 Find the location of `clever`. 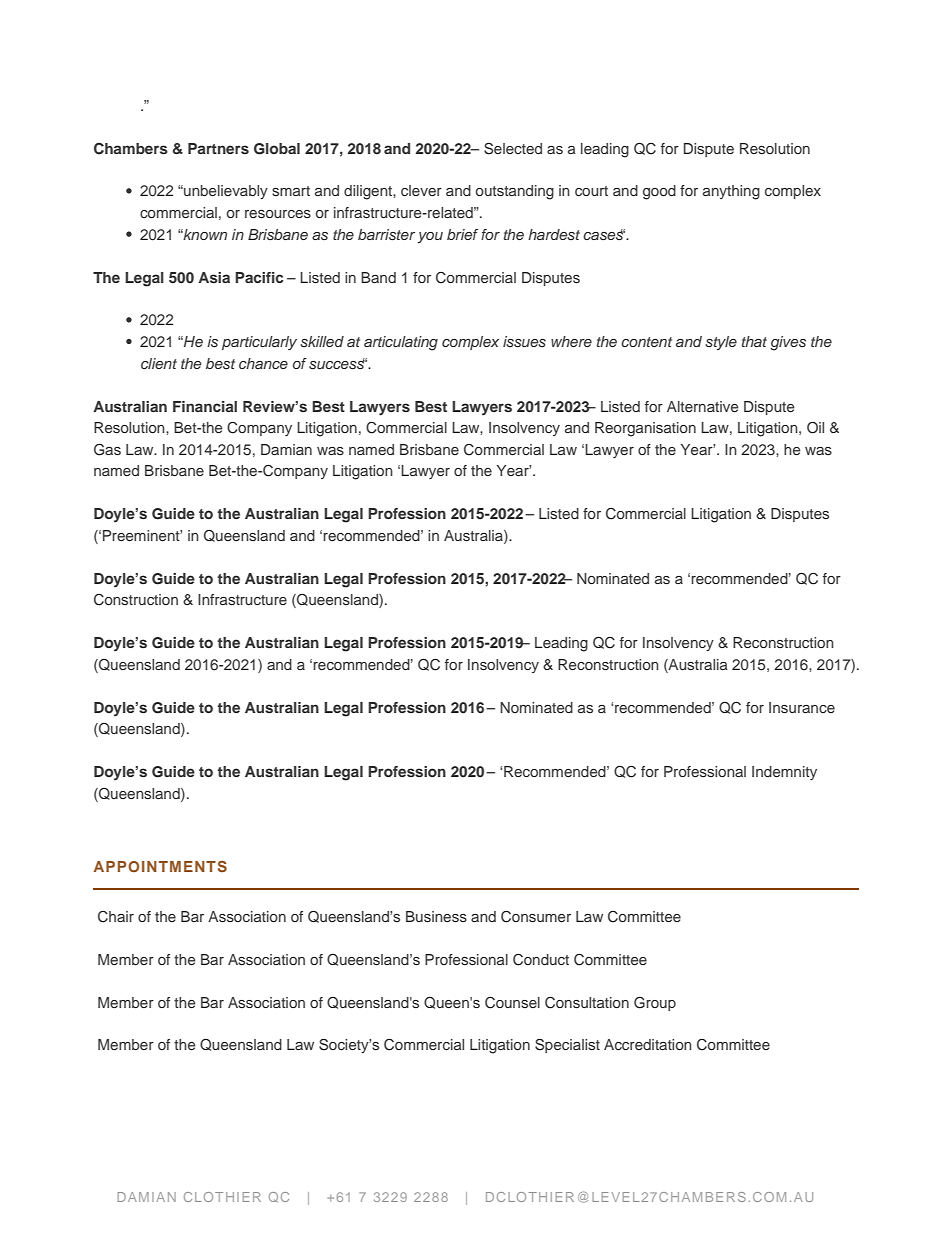

clever is located at coordinates (421, 190).
